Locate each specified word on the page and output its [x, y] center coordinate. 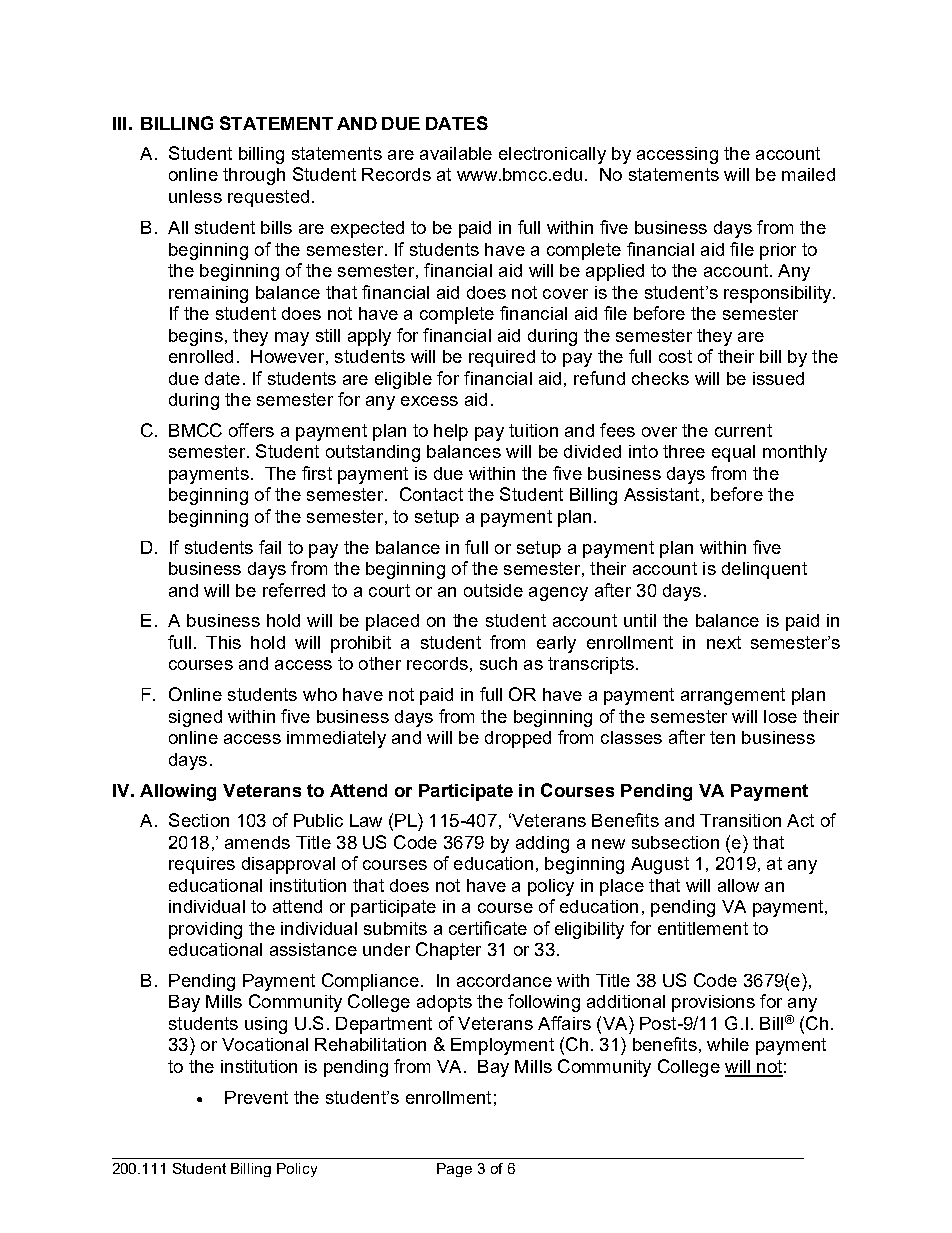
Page [454, 1170]
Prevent [256, 1097]
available [456, 153]
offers [251, 430]
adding [542, 844]
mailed [808, 174]
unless [195, 196]
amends [257, 842]
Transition [740, 820]
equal [733, 453]
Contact [431, 494]
